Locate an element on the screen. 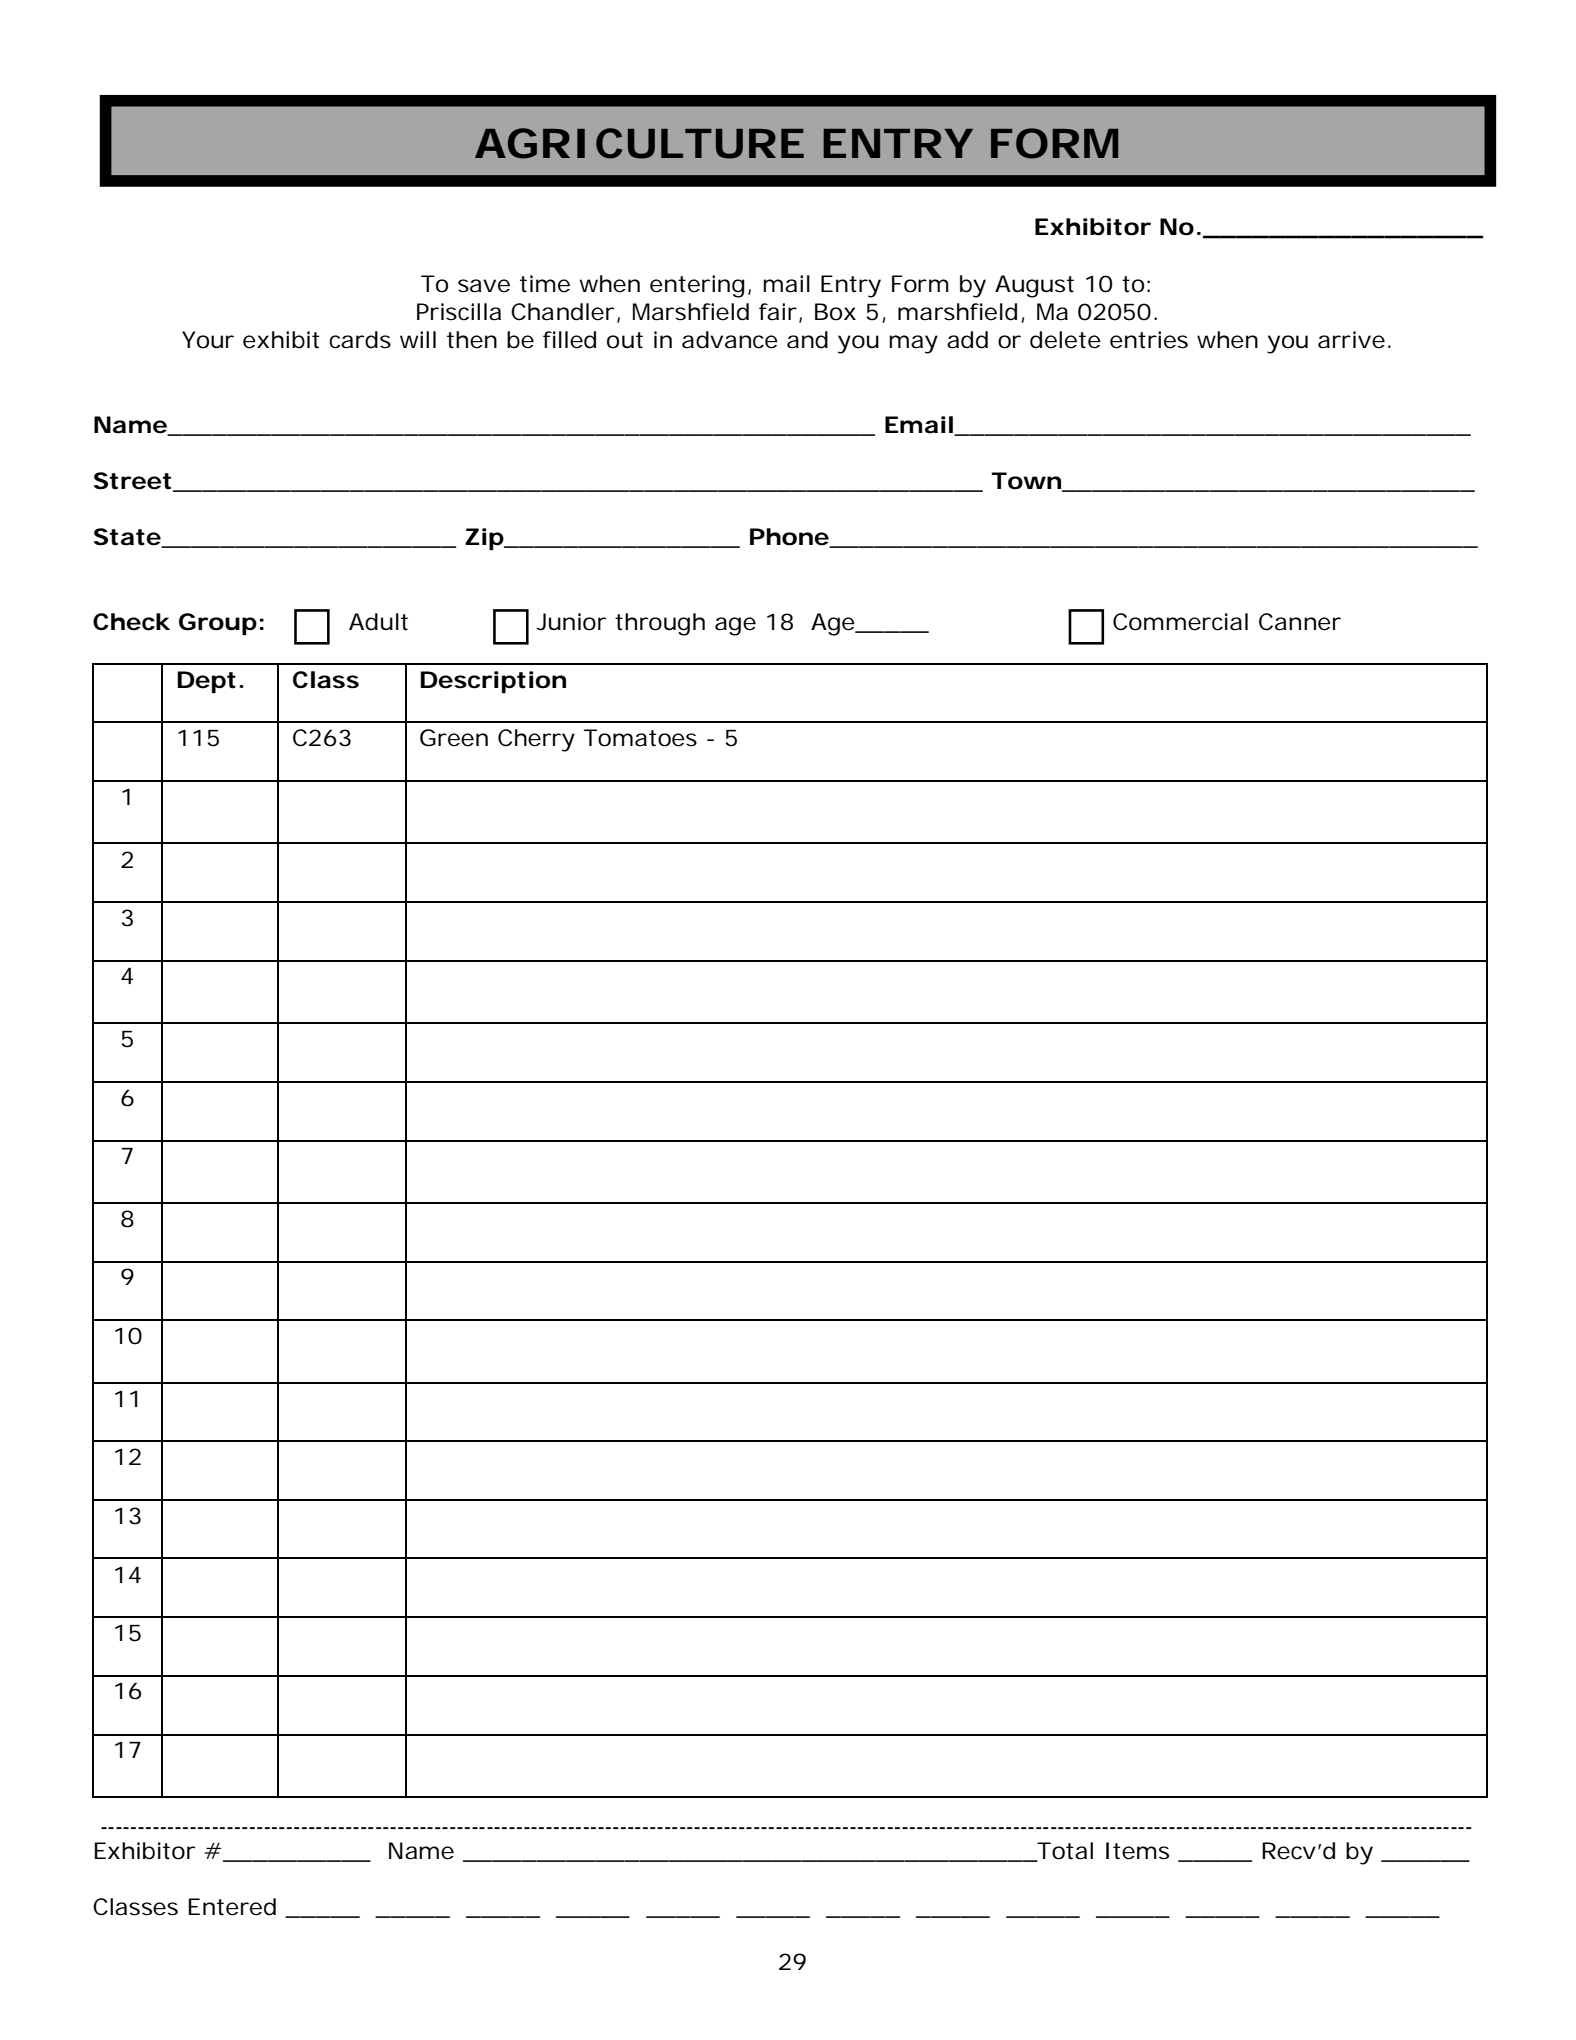 The image size is (1576, 2040). Items is located at coordinates (1137, 1851).
